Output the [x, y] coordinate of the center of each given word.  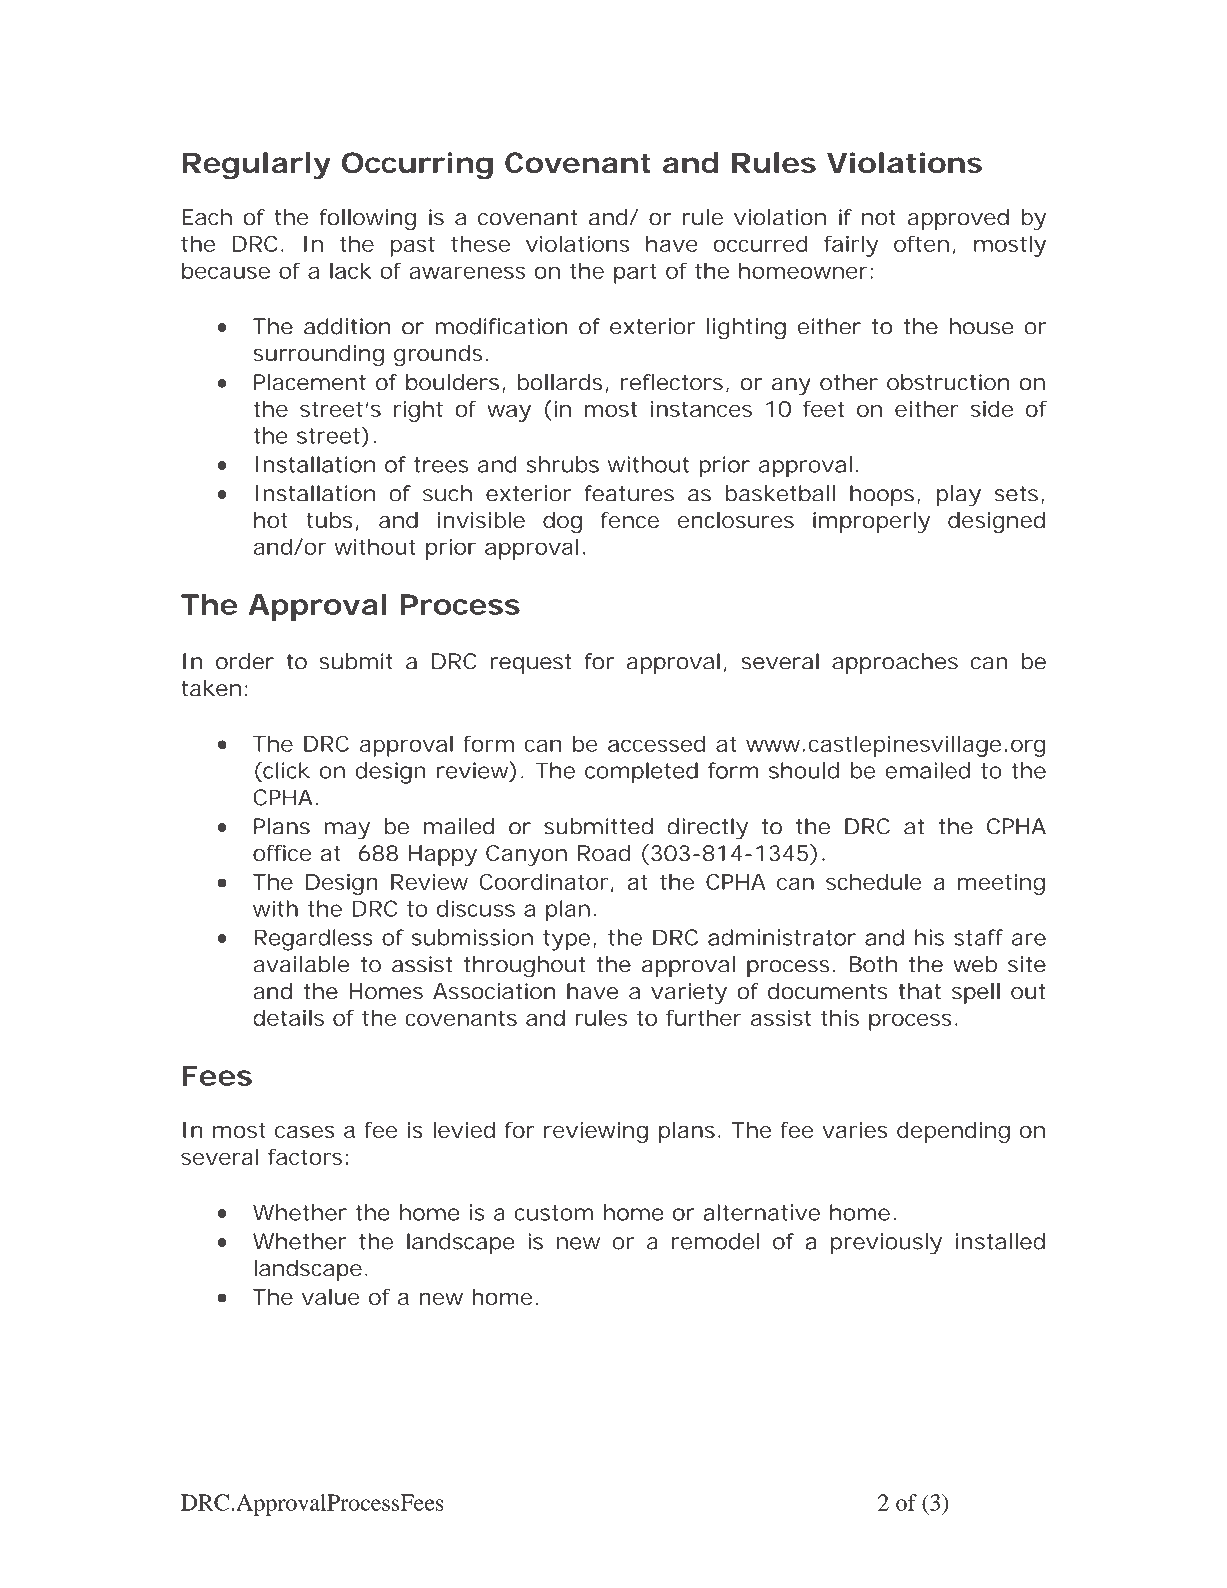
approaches [895, 663]
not [879, 217]
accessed [656, 743]
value [331, 1296]
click [285, 770]
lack [351, 270]
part [635, 273]
